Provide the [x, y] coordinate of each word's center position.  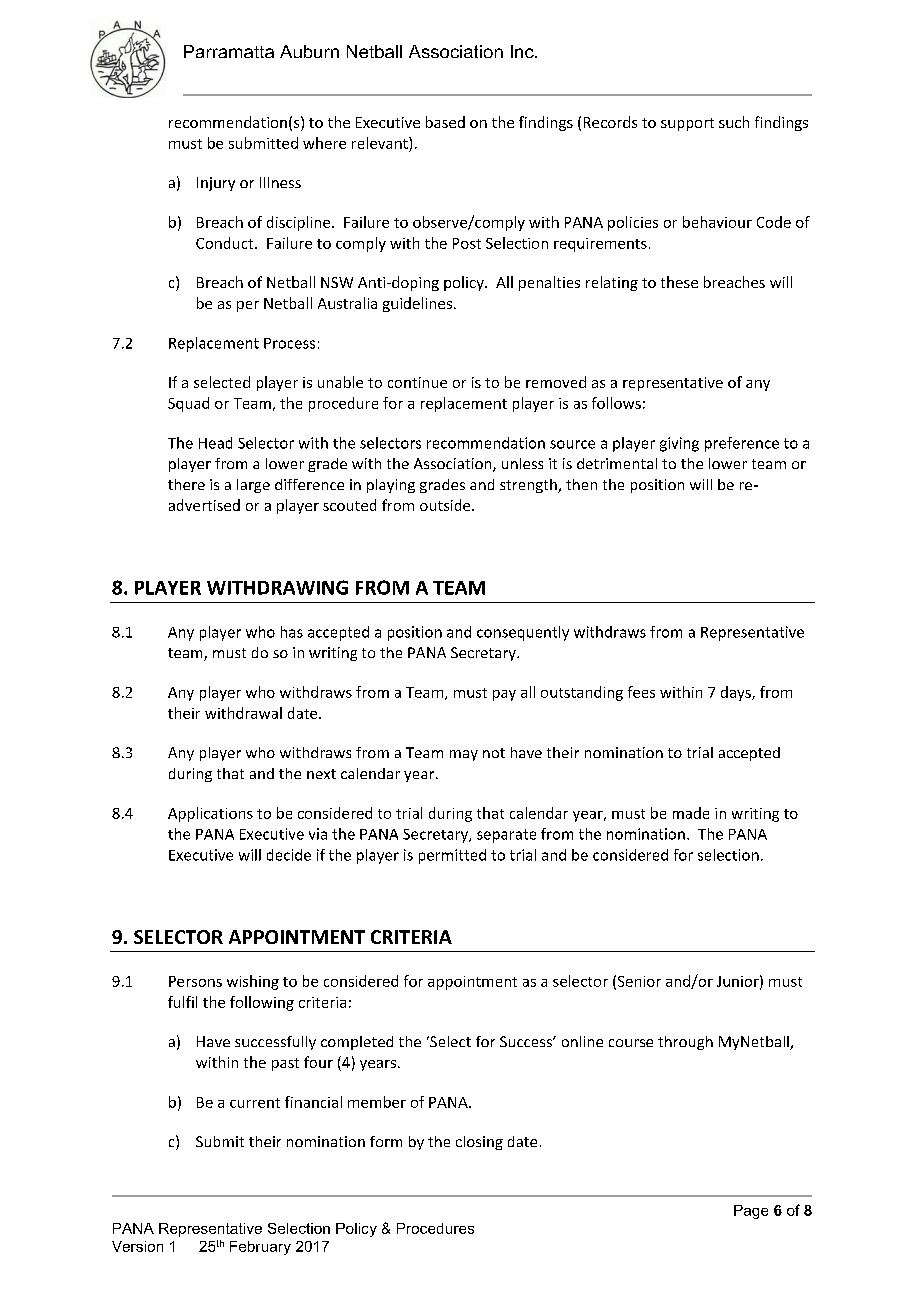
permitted [452, 856]
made [691, 813]
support [687, 124]
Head [215, 443]
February [260, 1248]
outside [446, 505]
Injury [216, 184]
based [445, 122]
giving [679, 444]
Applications [210, 814]
